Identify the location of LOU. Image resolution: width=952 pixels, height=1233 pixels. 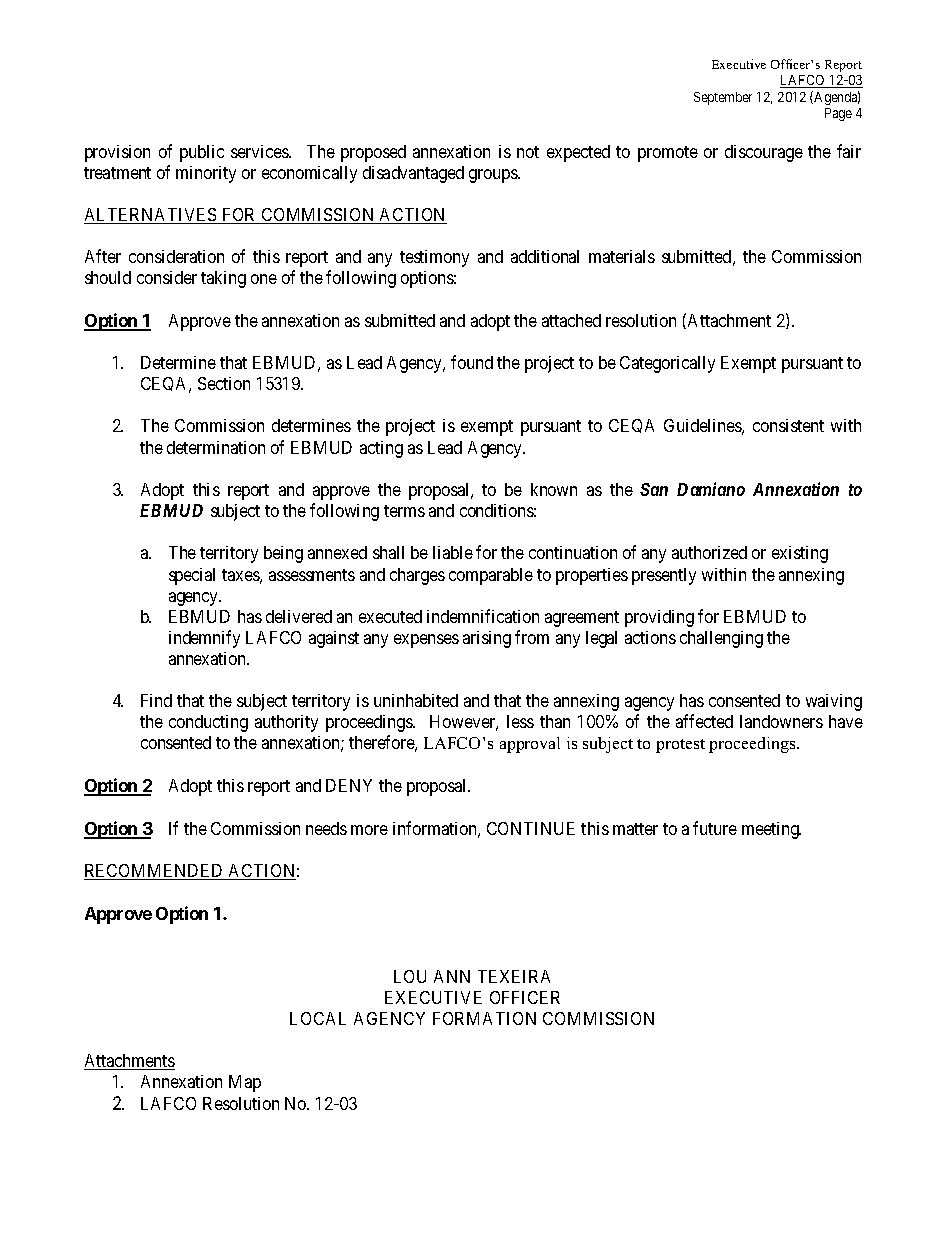
(410, 976).
